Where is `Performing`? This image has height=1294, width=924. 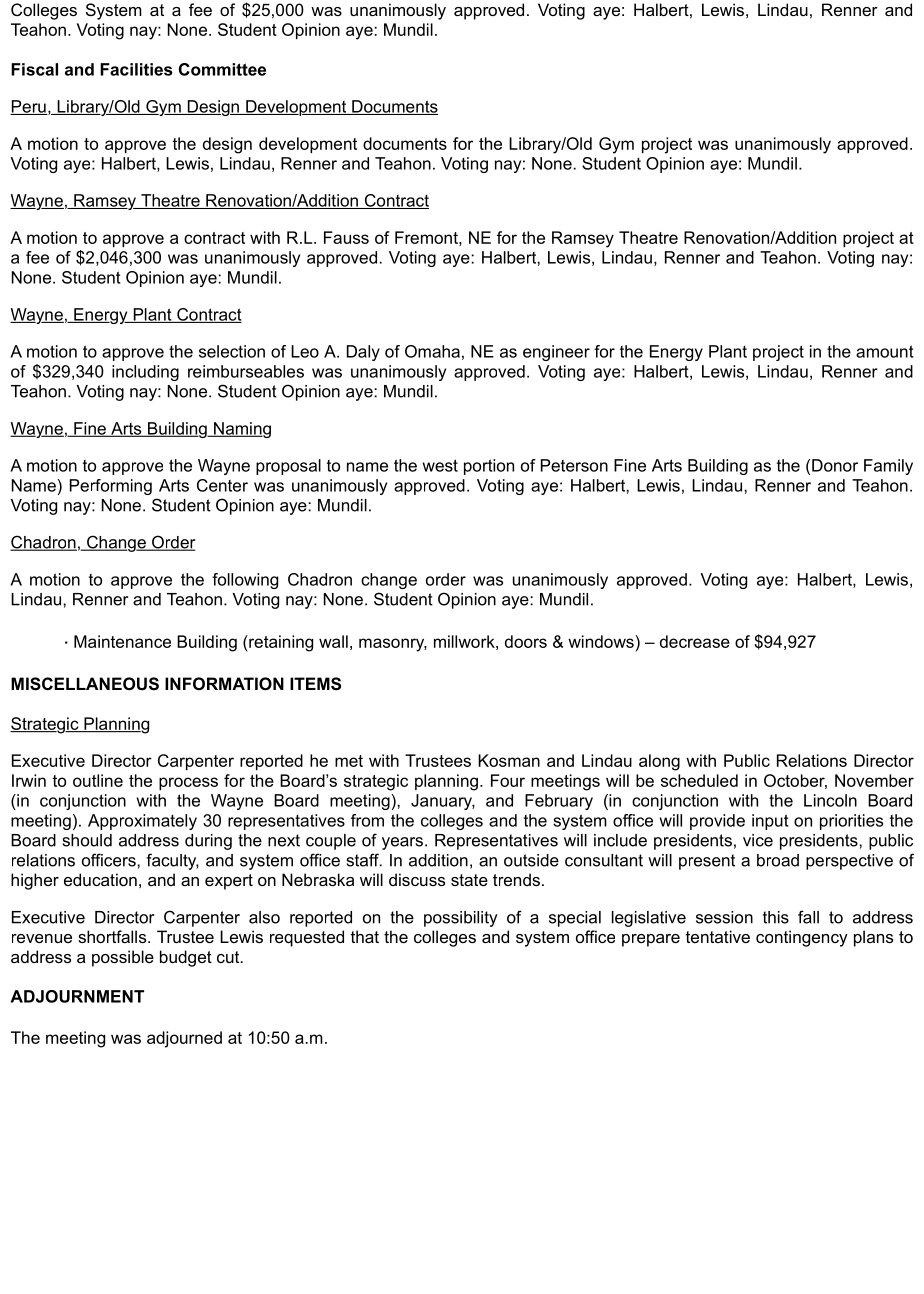 Performing is located at coordinates (111, 487).
